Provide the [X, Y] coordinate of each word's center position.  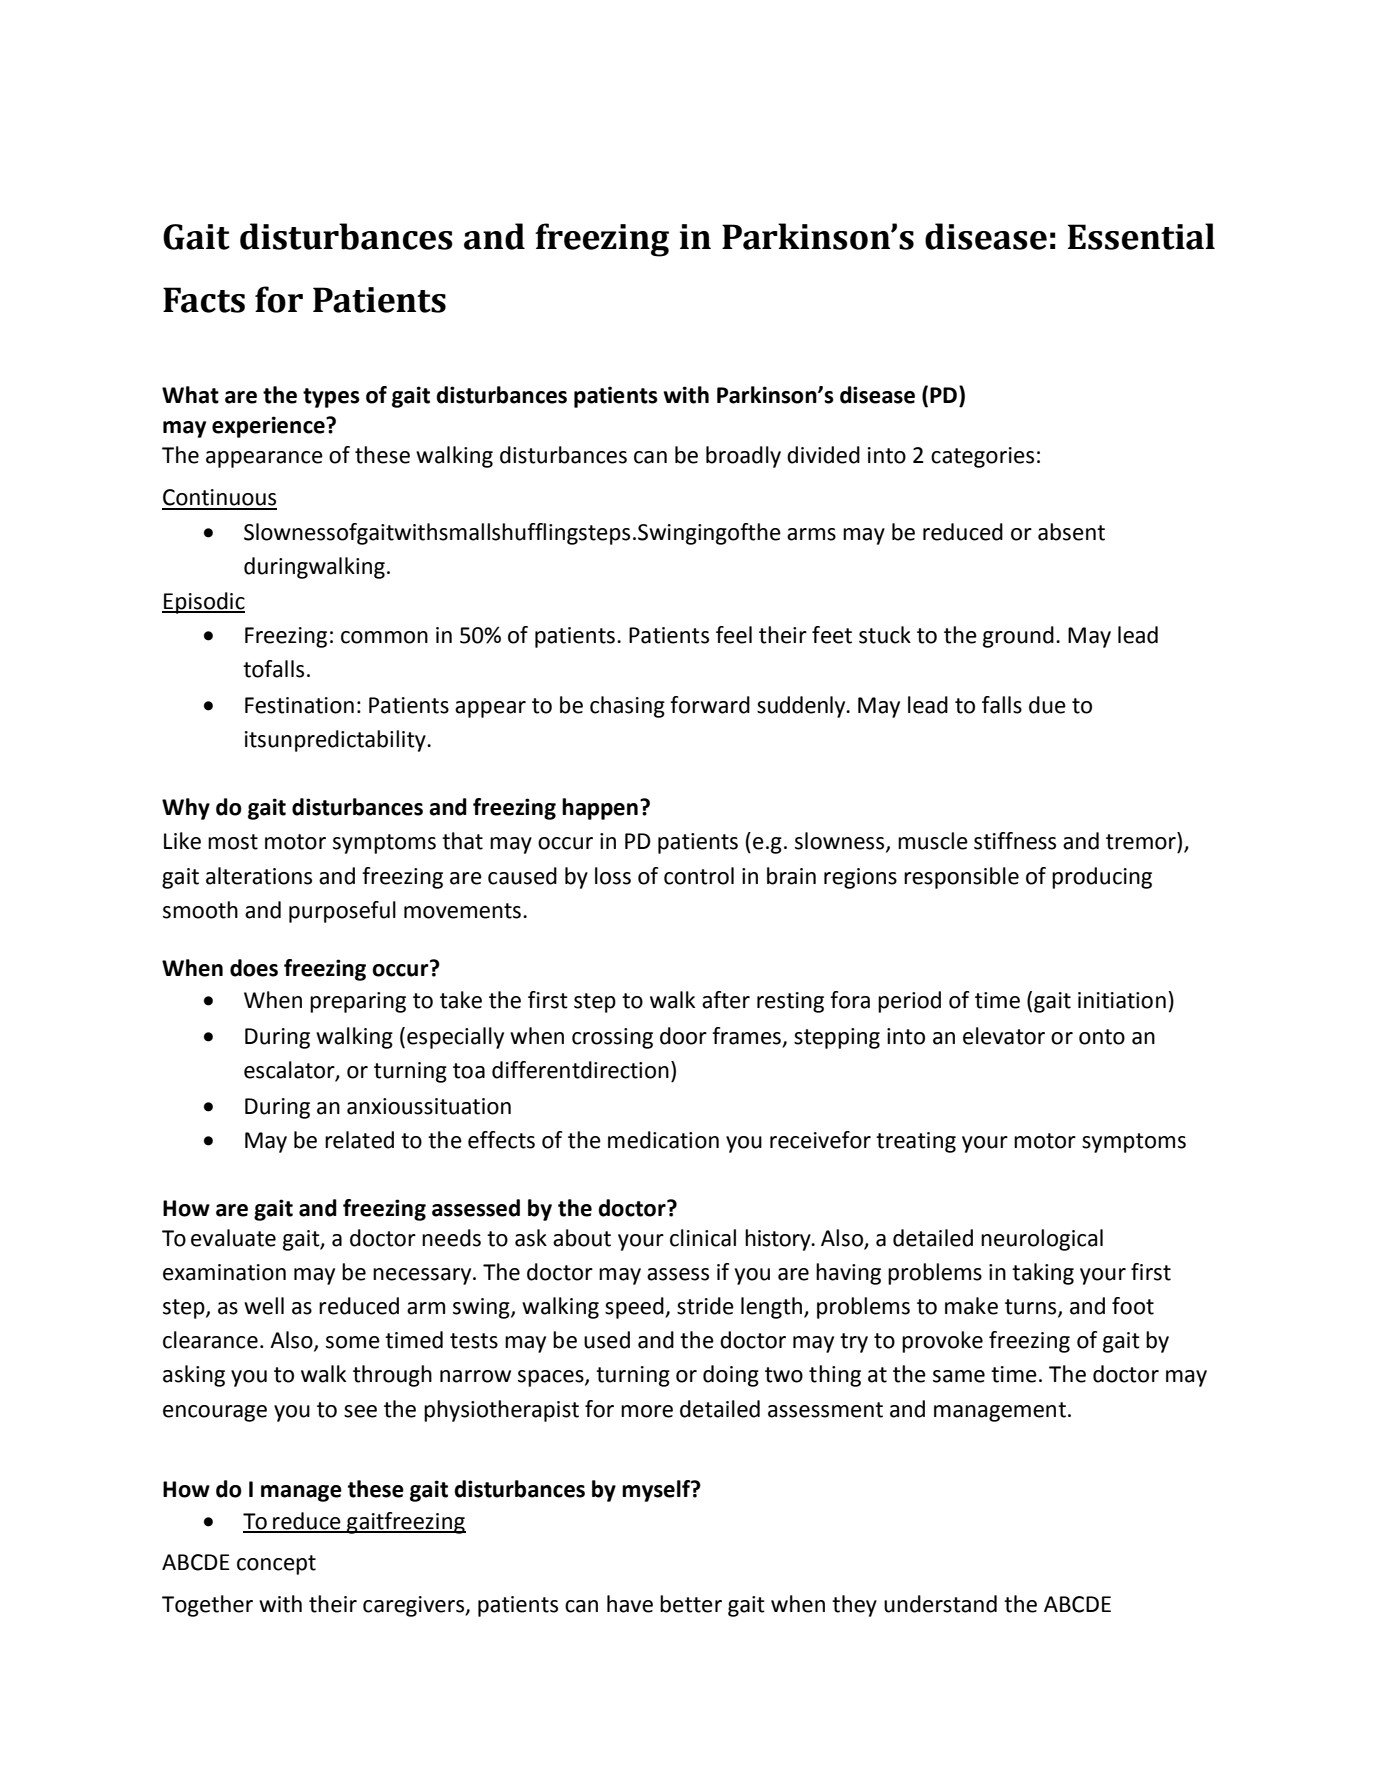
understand [940, 1604]
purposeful [342, 912]
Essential [1141, 236]
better [691, 1604]
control [699, 876]
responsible [961, 878]
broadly [743, 457]
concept [276, 1565]
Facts [204, 300]
